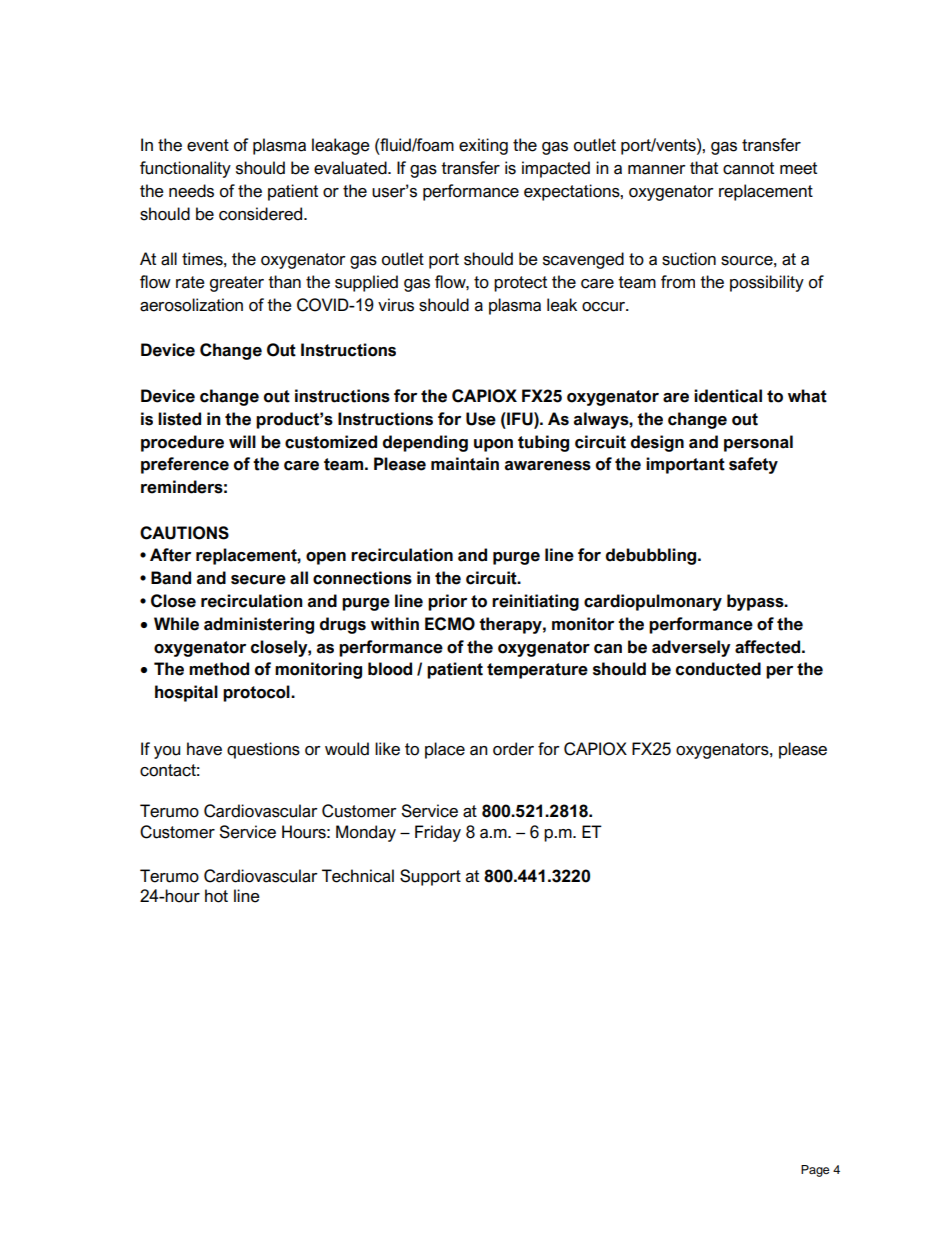 Image resolution: width=952 pixels, height=1233 pixels. I want to click on conducted, so click(718, 669).
